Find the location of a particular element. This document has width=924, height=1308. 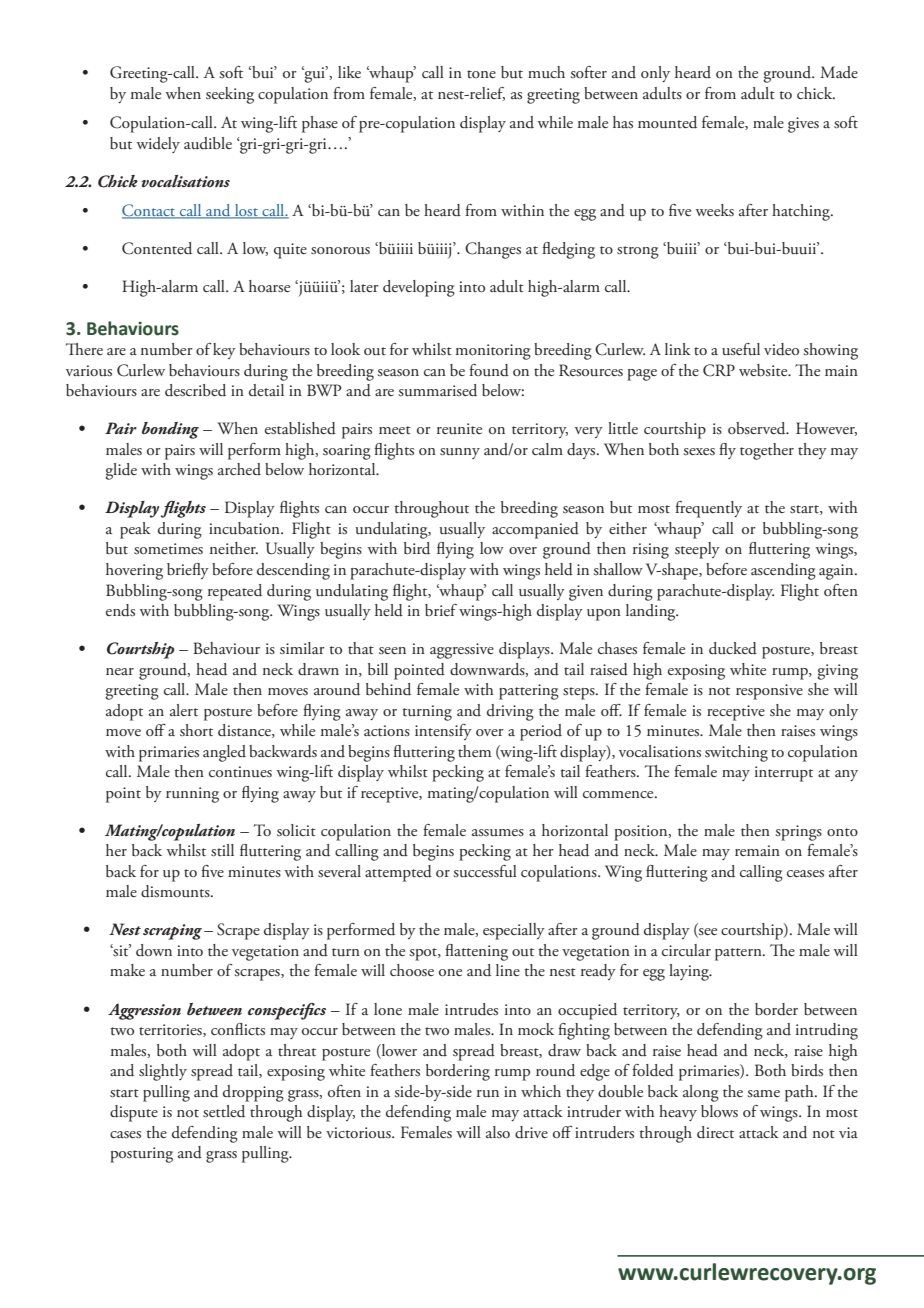

aggressive is located at coordinates (462, 651).
